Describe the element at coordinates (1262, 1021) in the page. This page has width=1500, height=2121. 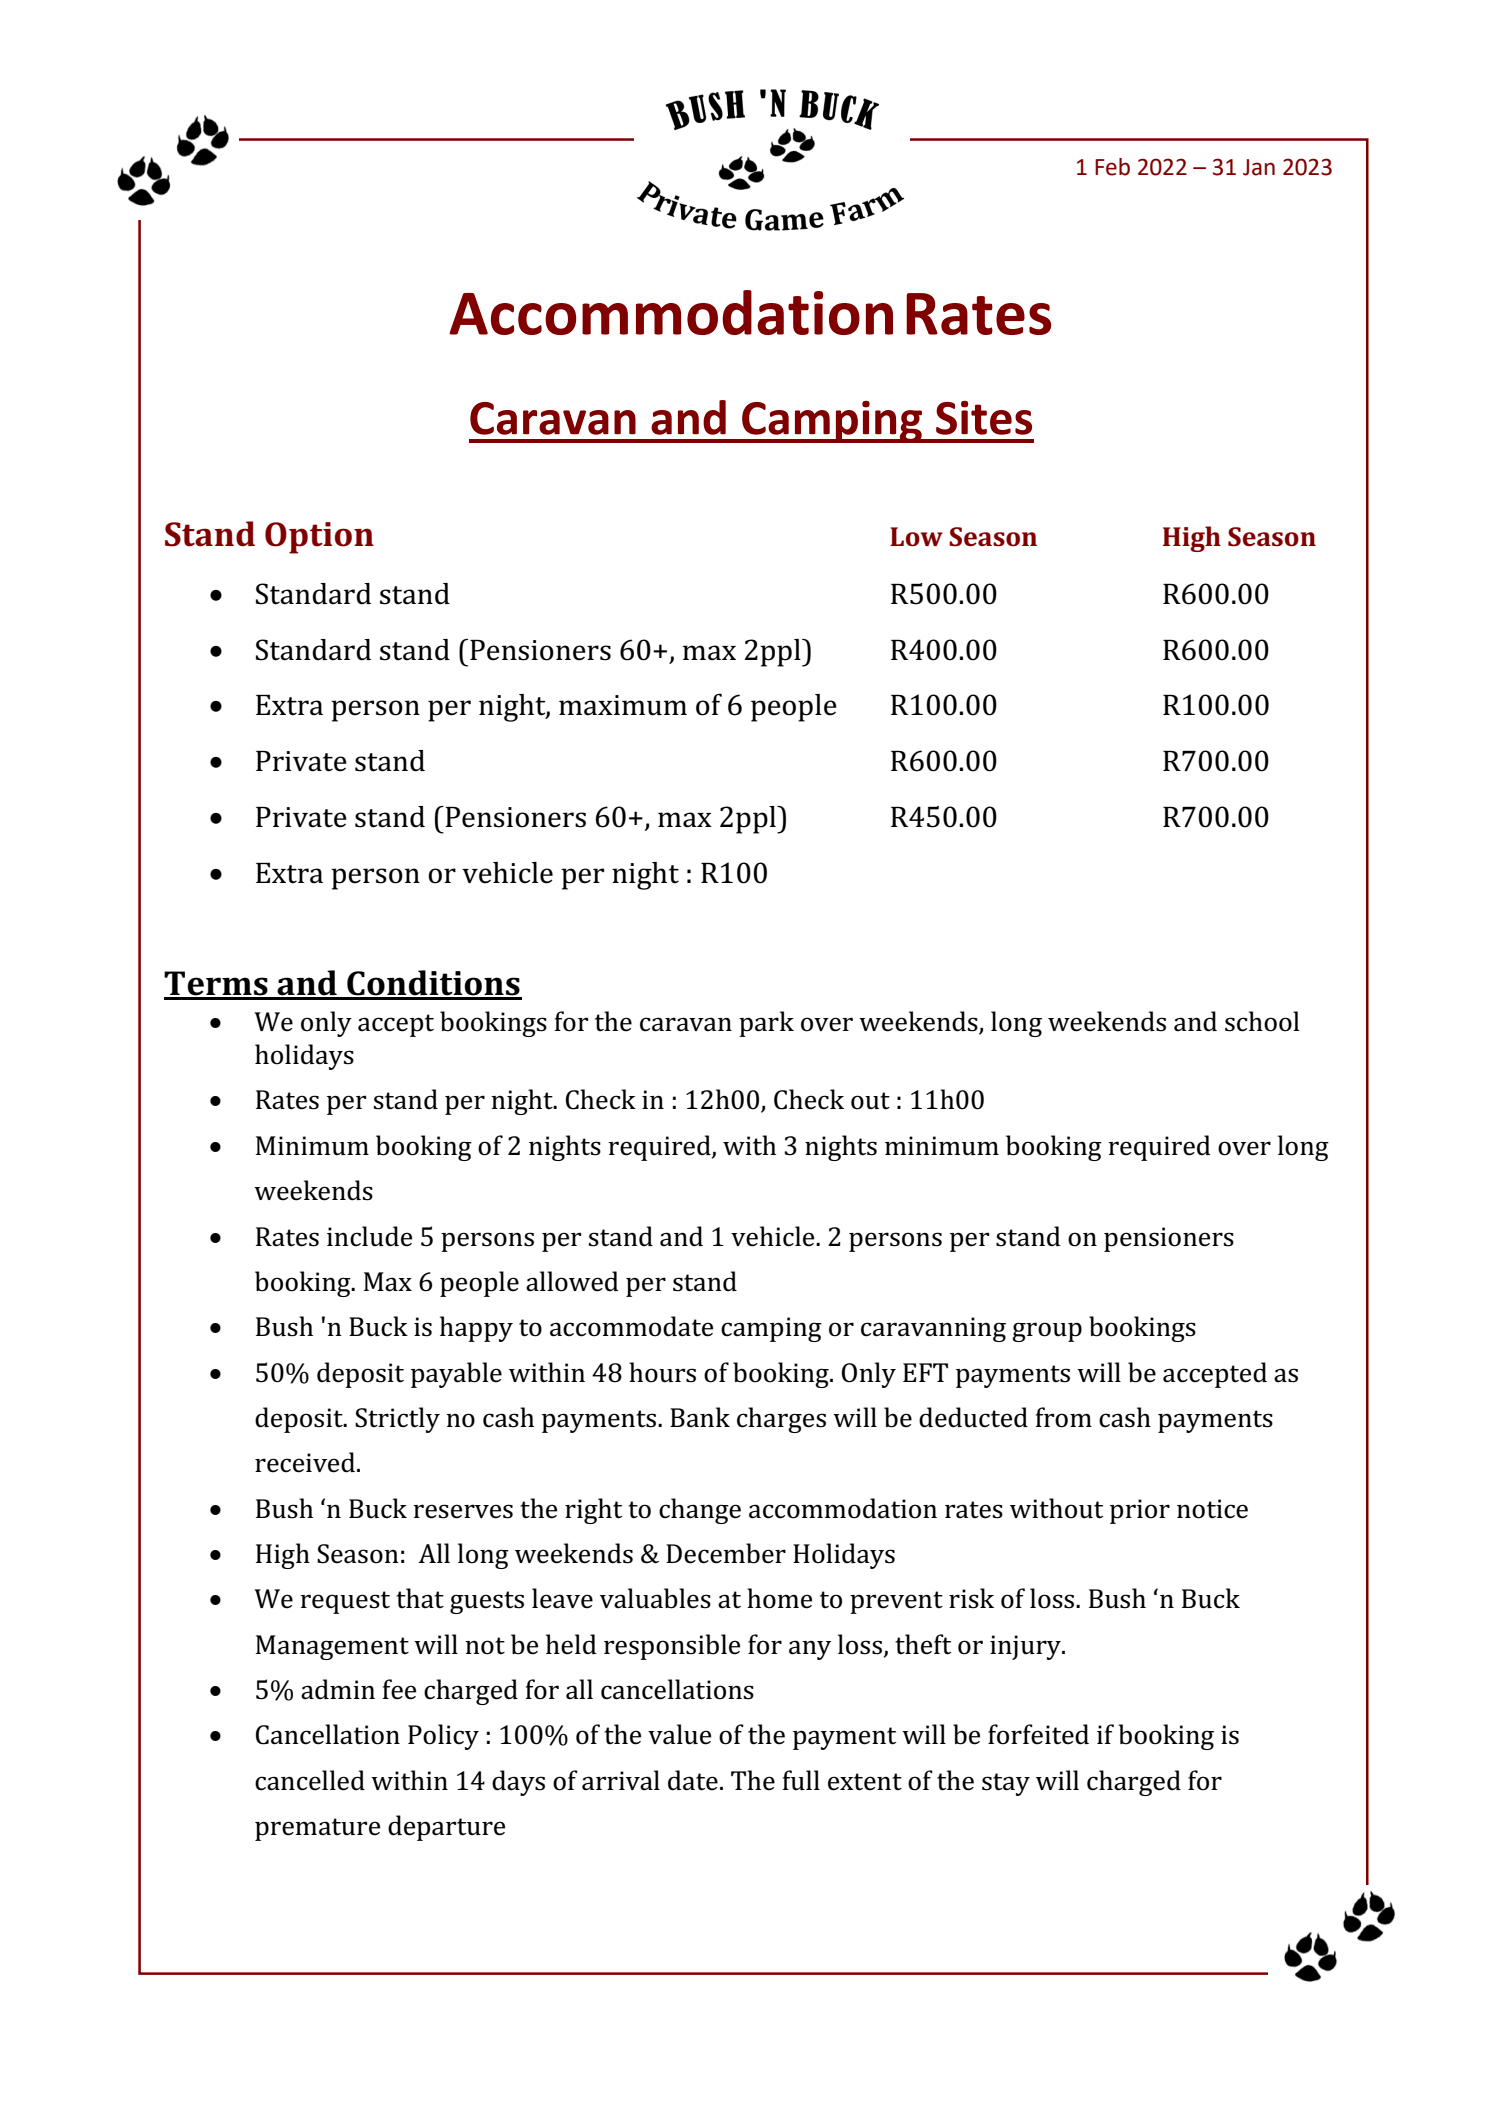
I see `school` at that location.
